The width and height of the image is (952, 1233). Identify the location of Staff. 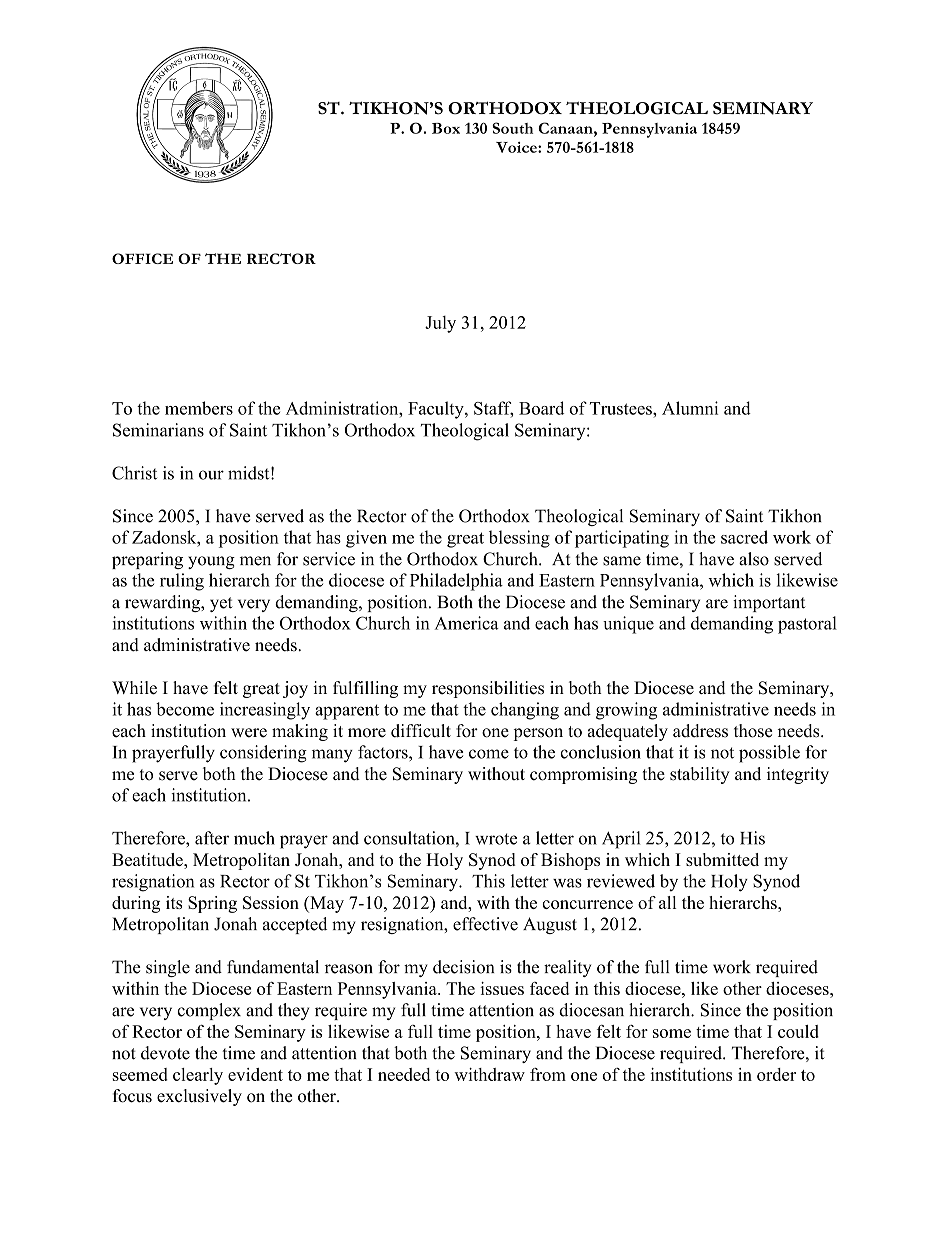
(493, 409).
